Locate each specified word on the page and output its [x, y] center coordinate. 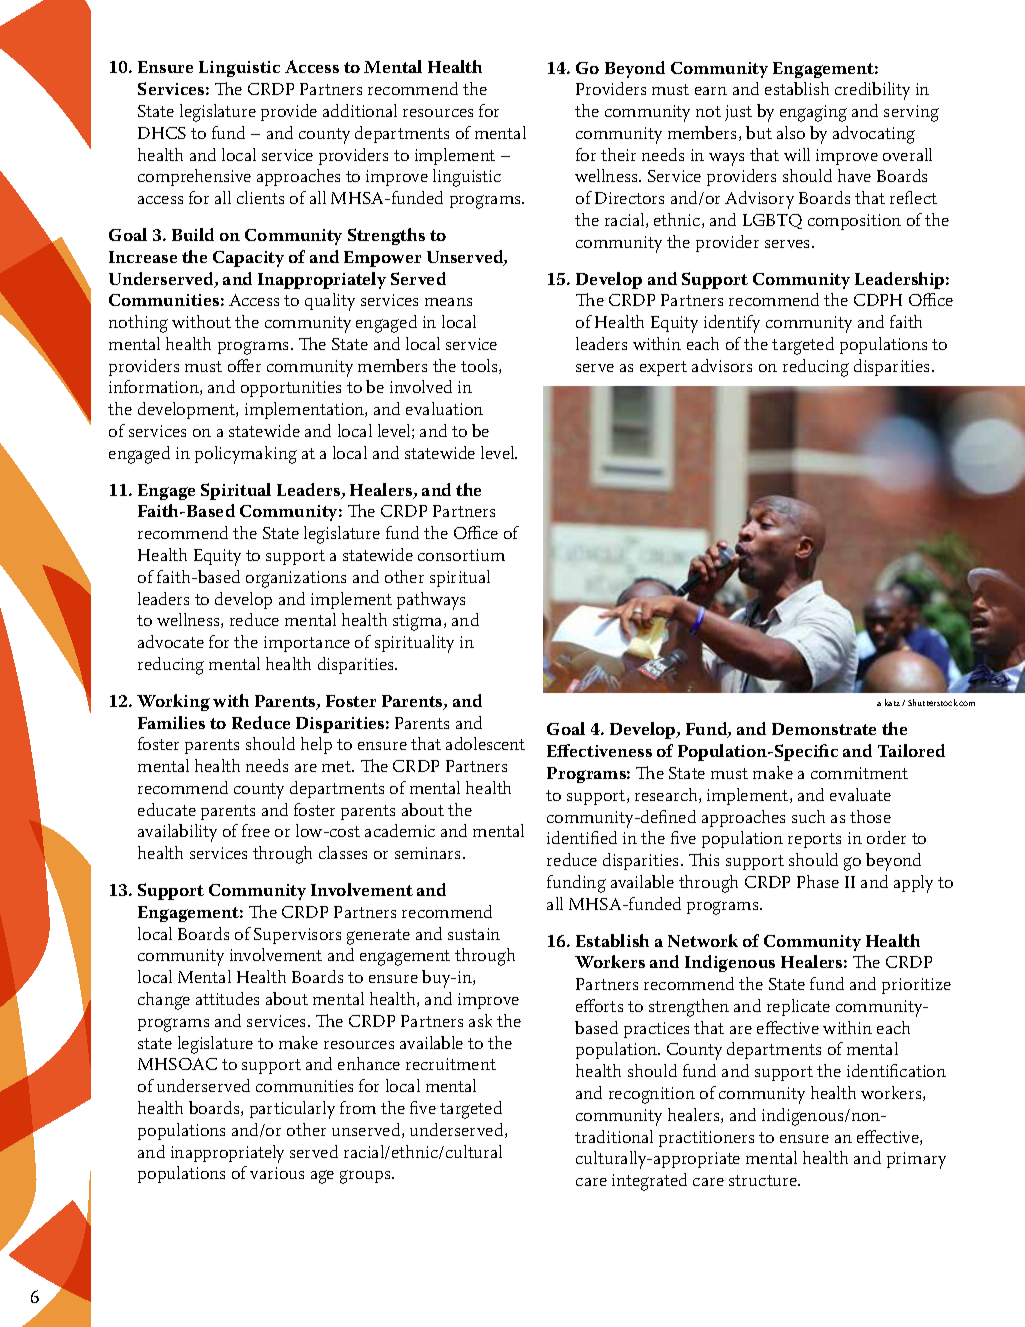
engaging [813, 113]
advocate [171, 641]
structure [764, 1180]
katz [894, 702]
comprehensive [194, 177]
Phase [818, 881]
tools [480, 366]
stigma [419, 622]
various [277, 1173]
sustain [474, 934]
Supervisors [297, 936]
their [618, 154]
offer [244, 365]
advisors [722, 365]
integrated [649, 1182]
